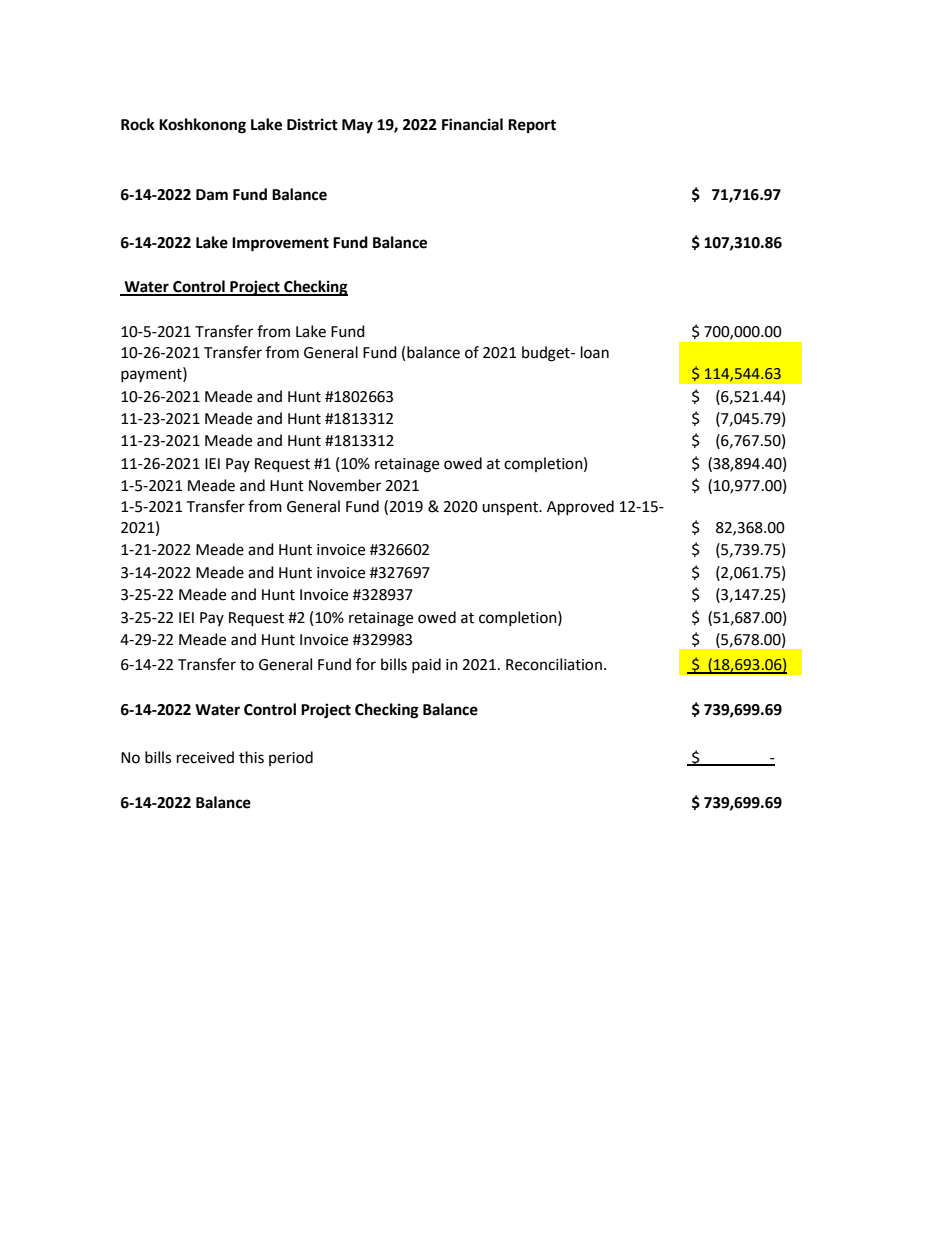 This screenshot has height=1233, width=952. What do you see at coordinates (426, 665) in the screenshot?
I see `paid` at bounding box center [426, 665].
